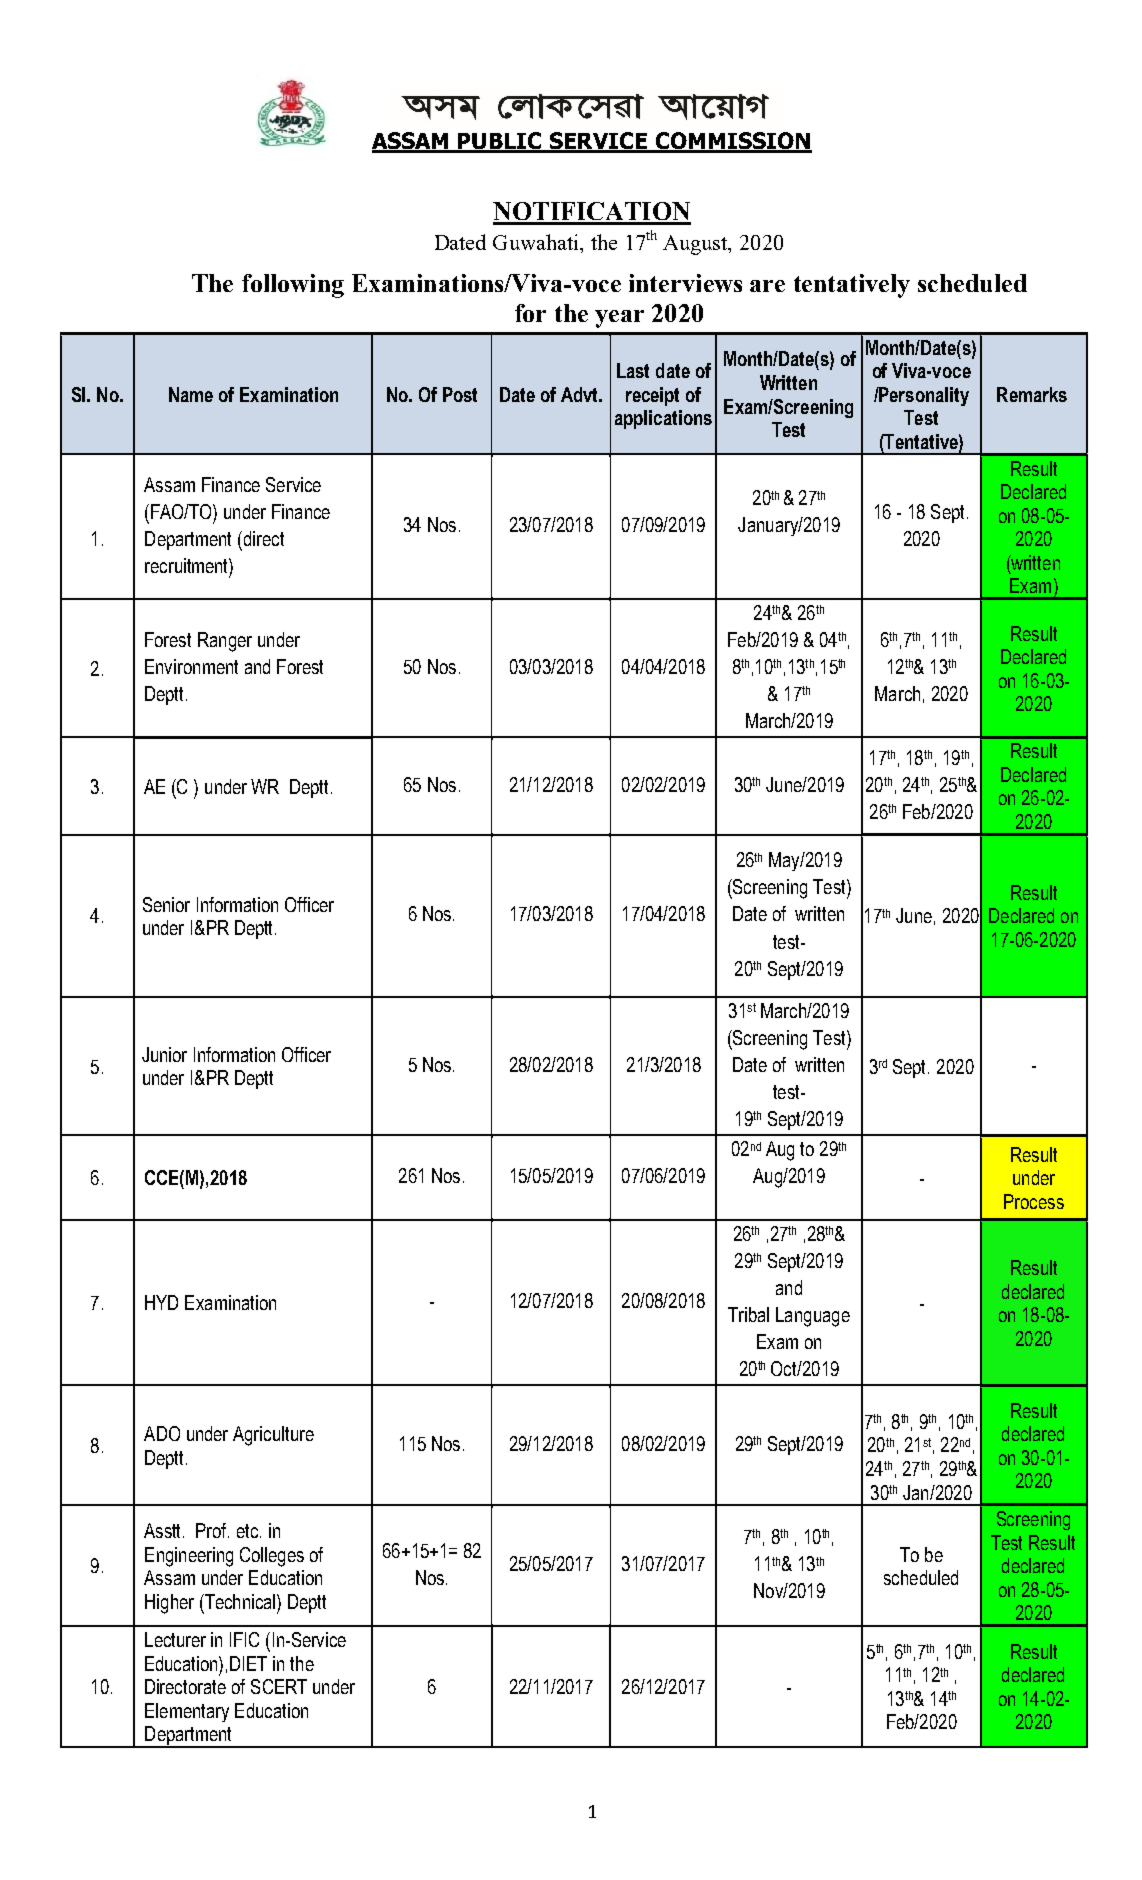 The height and width of the page is (1880, 1142). What do you see at coordinates (166, 904) in the page?
I see `Senior` at bounding box center [166, 904].
